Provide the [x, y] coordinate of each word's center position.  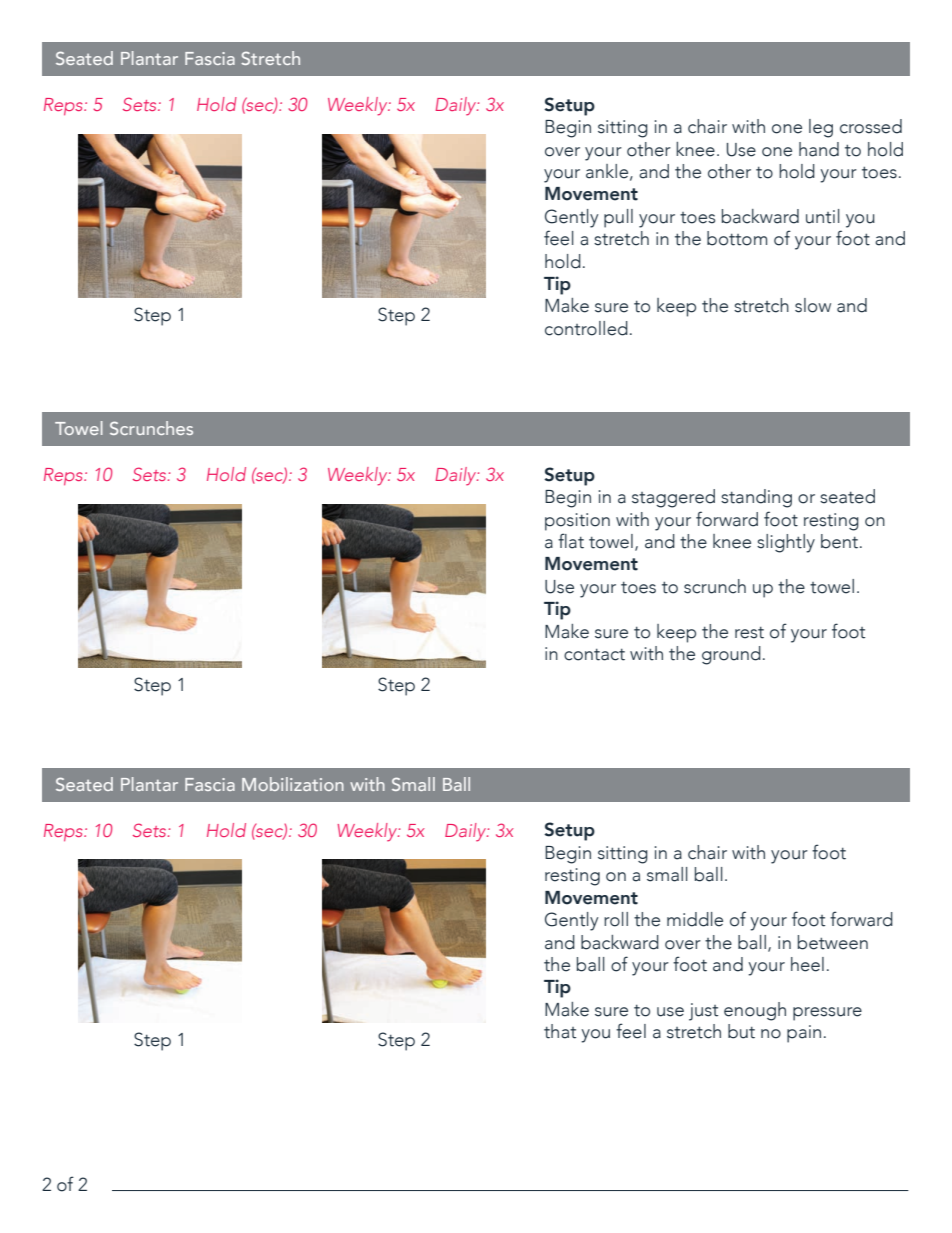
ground [731, 655]
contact [594, 655]
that [560, 1031]
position [577, 522]
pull [618, 218]
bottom [737, 238]
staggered [673, 498]
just [703, 1012]
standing [756, 498]
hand [819, 149]
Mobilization [293, 784]
